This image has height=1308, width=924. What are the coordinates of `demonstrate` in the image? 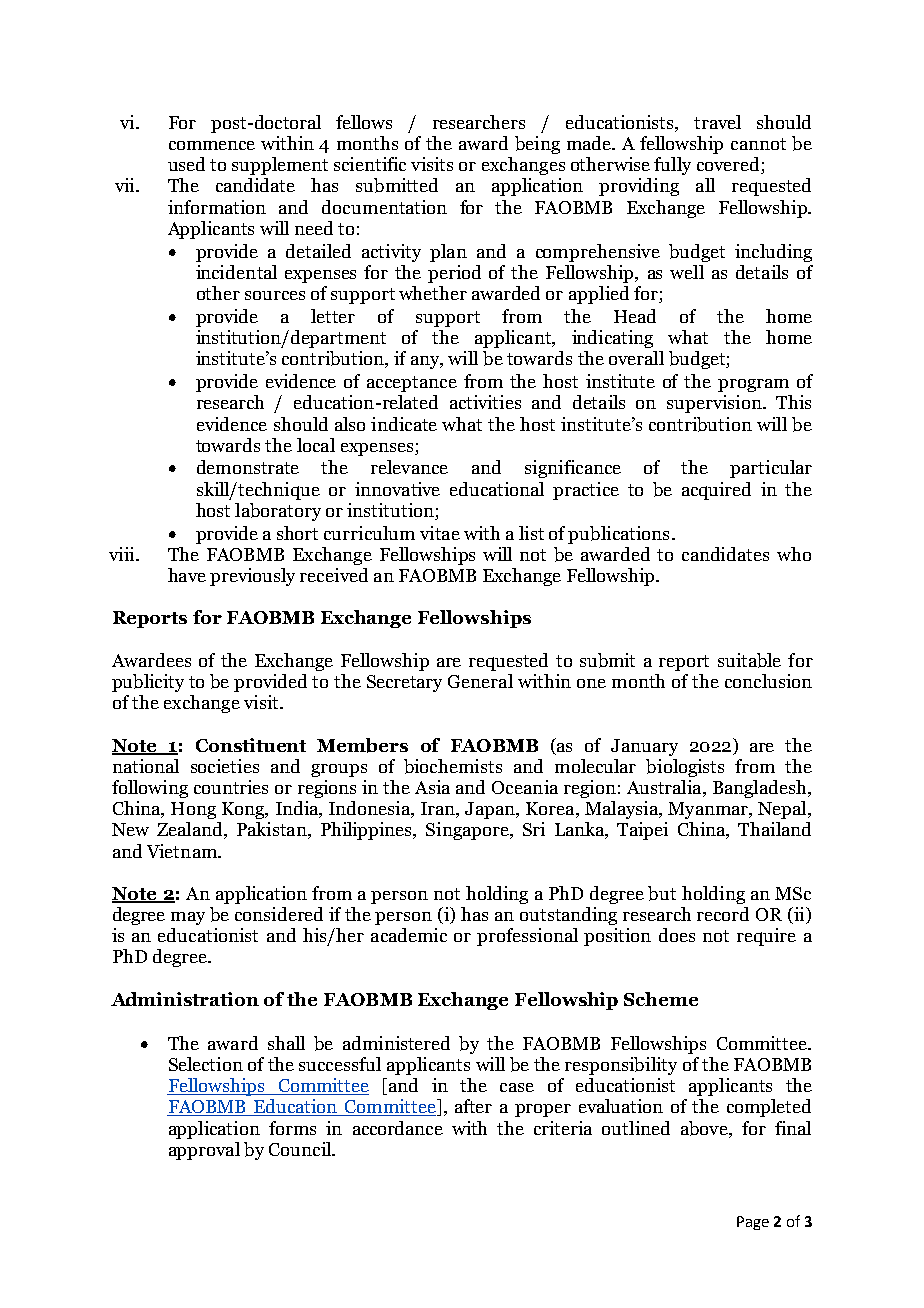 It's located at (248, 467).
